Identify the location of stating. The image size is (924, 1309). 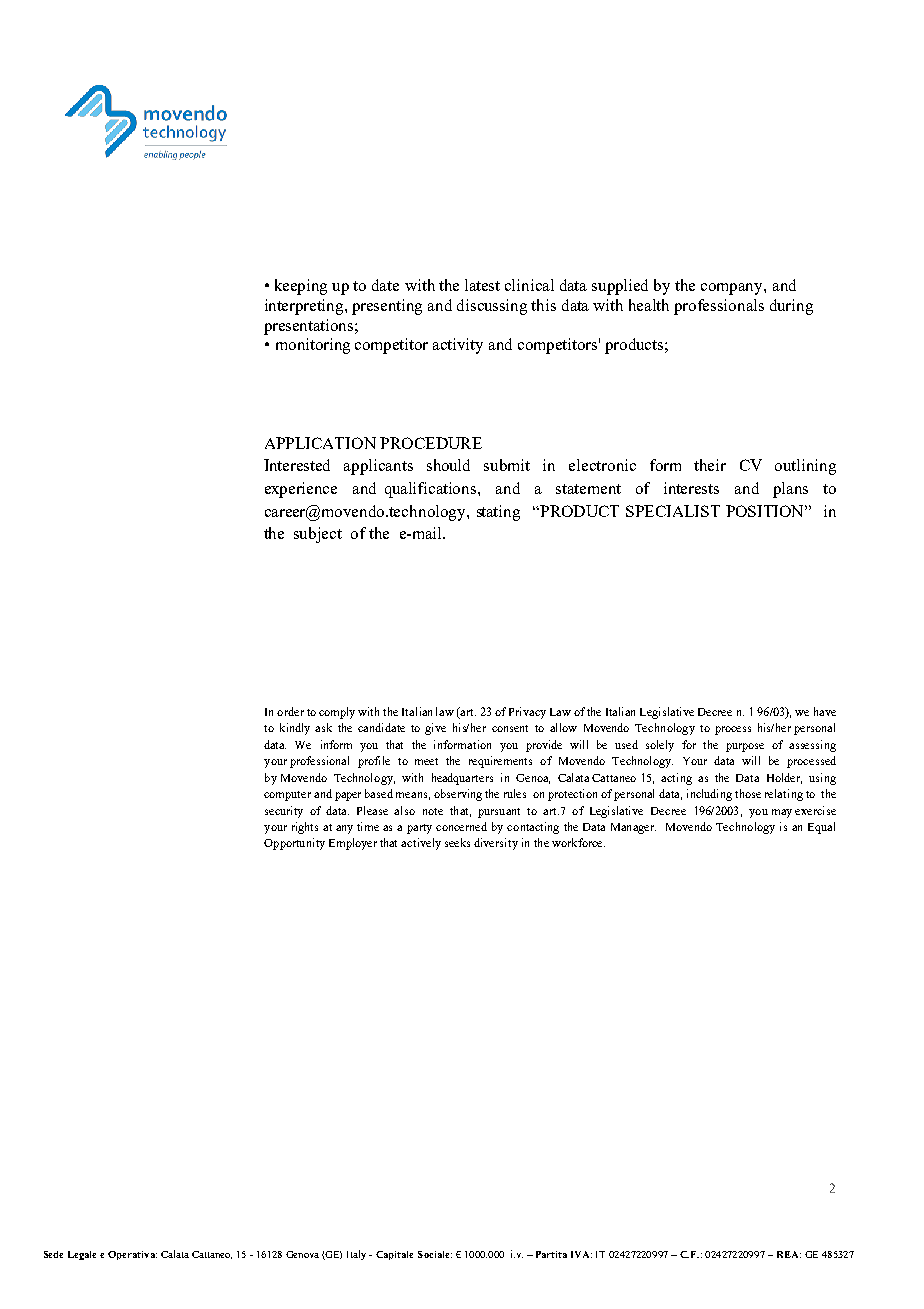
(498, 513).
